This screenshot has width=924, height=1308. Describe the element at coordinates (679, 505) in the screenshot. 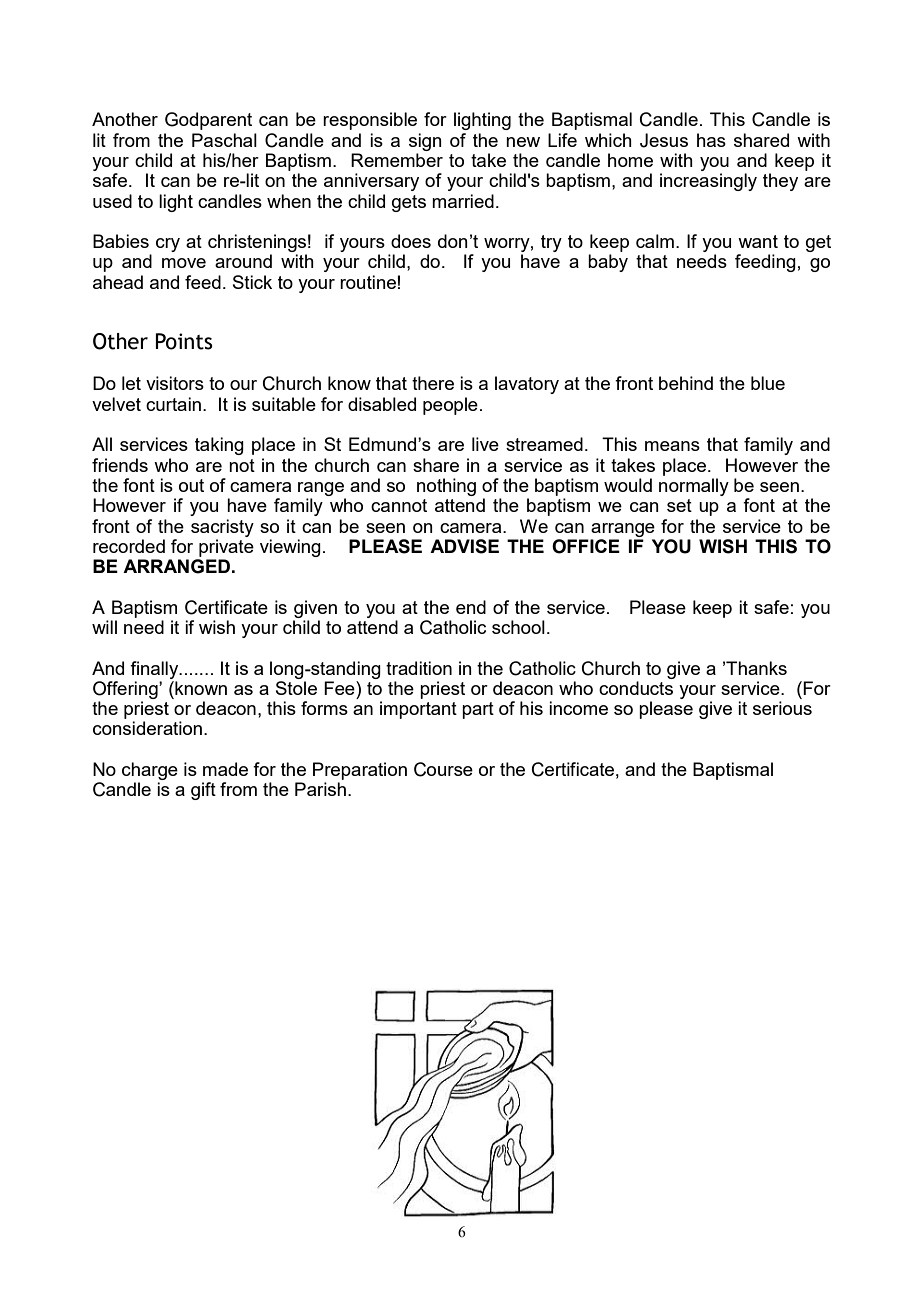

I see `set` at that location.
